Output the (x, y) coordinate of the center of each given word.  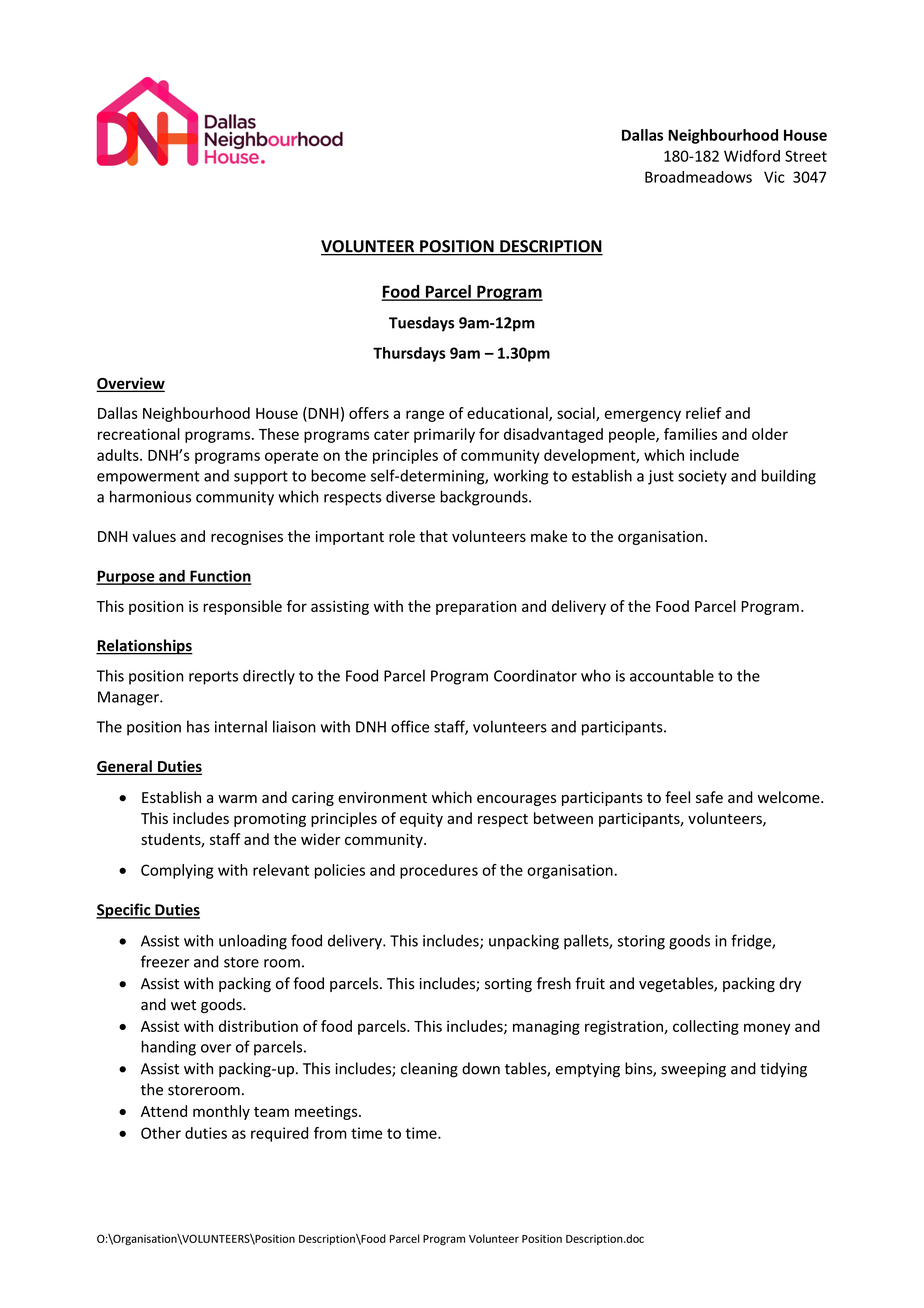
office (410, 726)
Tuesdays (421, 324)
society (702, 477)
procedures (439, 871)
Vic (774, 177)
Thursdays (409, 354)
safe (709, 797)
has (198, 726)
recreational (139, 434)
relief (703, 413)
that (433, 536)
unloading (253, 942)
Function (219, 577)
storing (641, 942)
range (425, 416)
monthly (221, 1112)
